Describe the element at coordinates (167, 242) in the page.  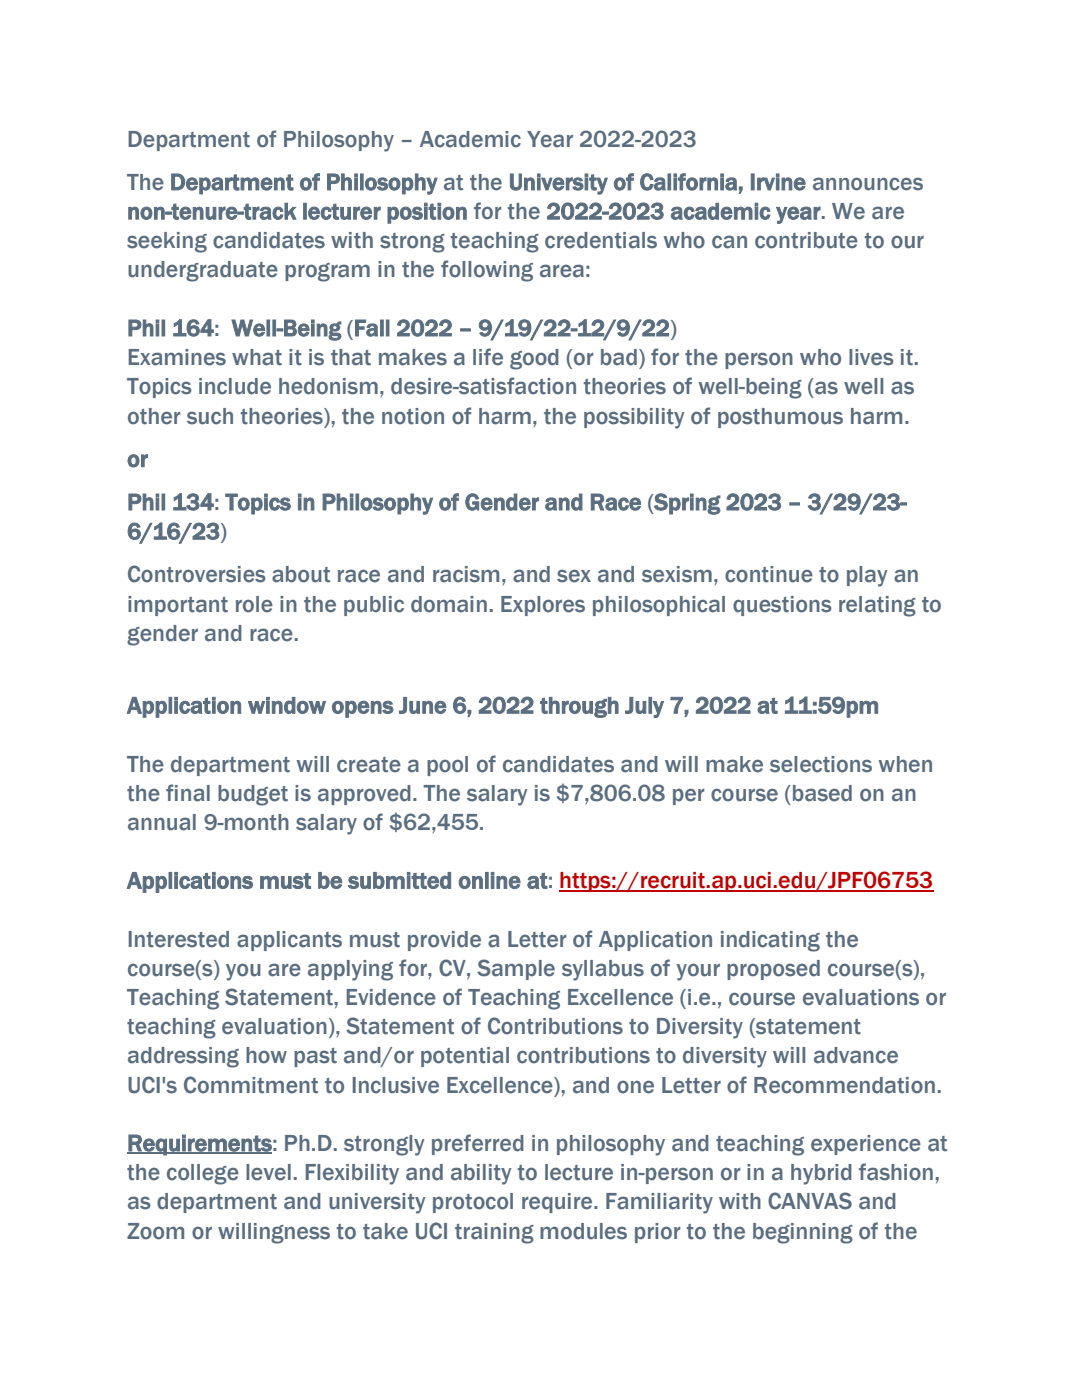
I see `seeking` at that location.
